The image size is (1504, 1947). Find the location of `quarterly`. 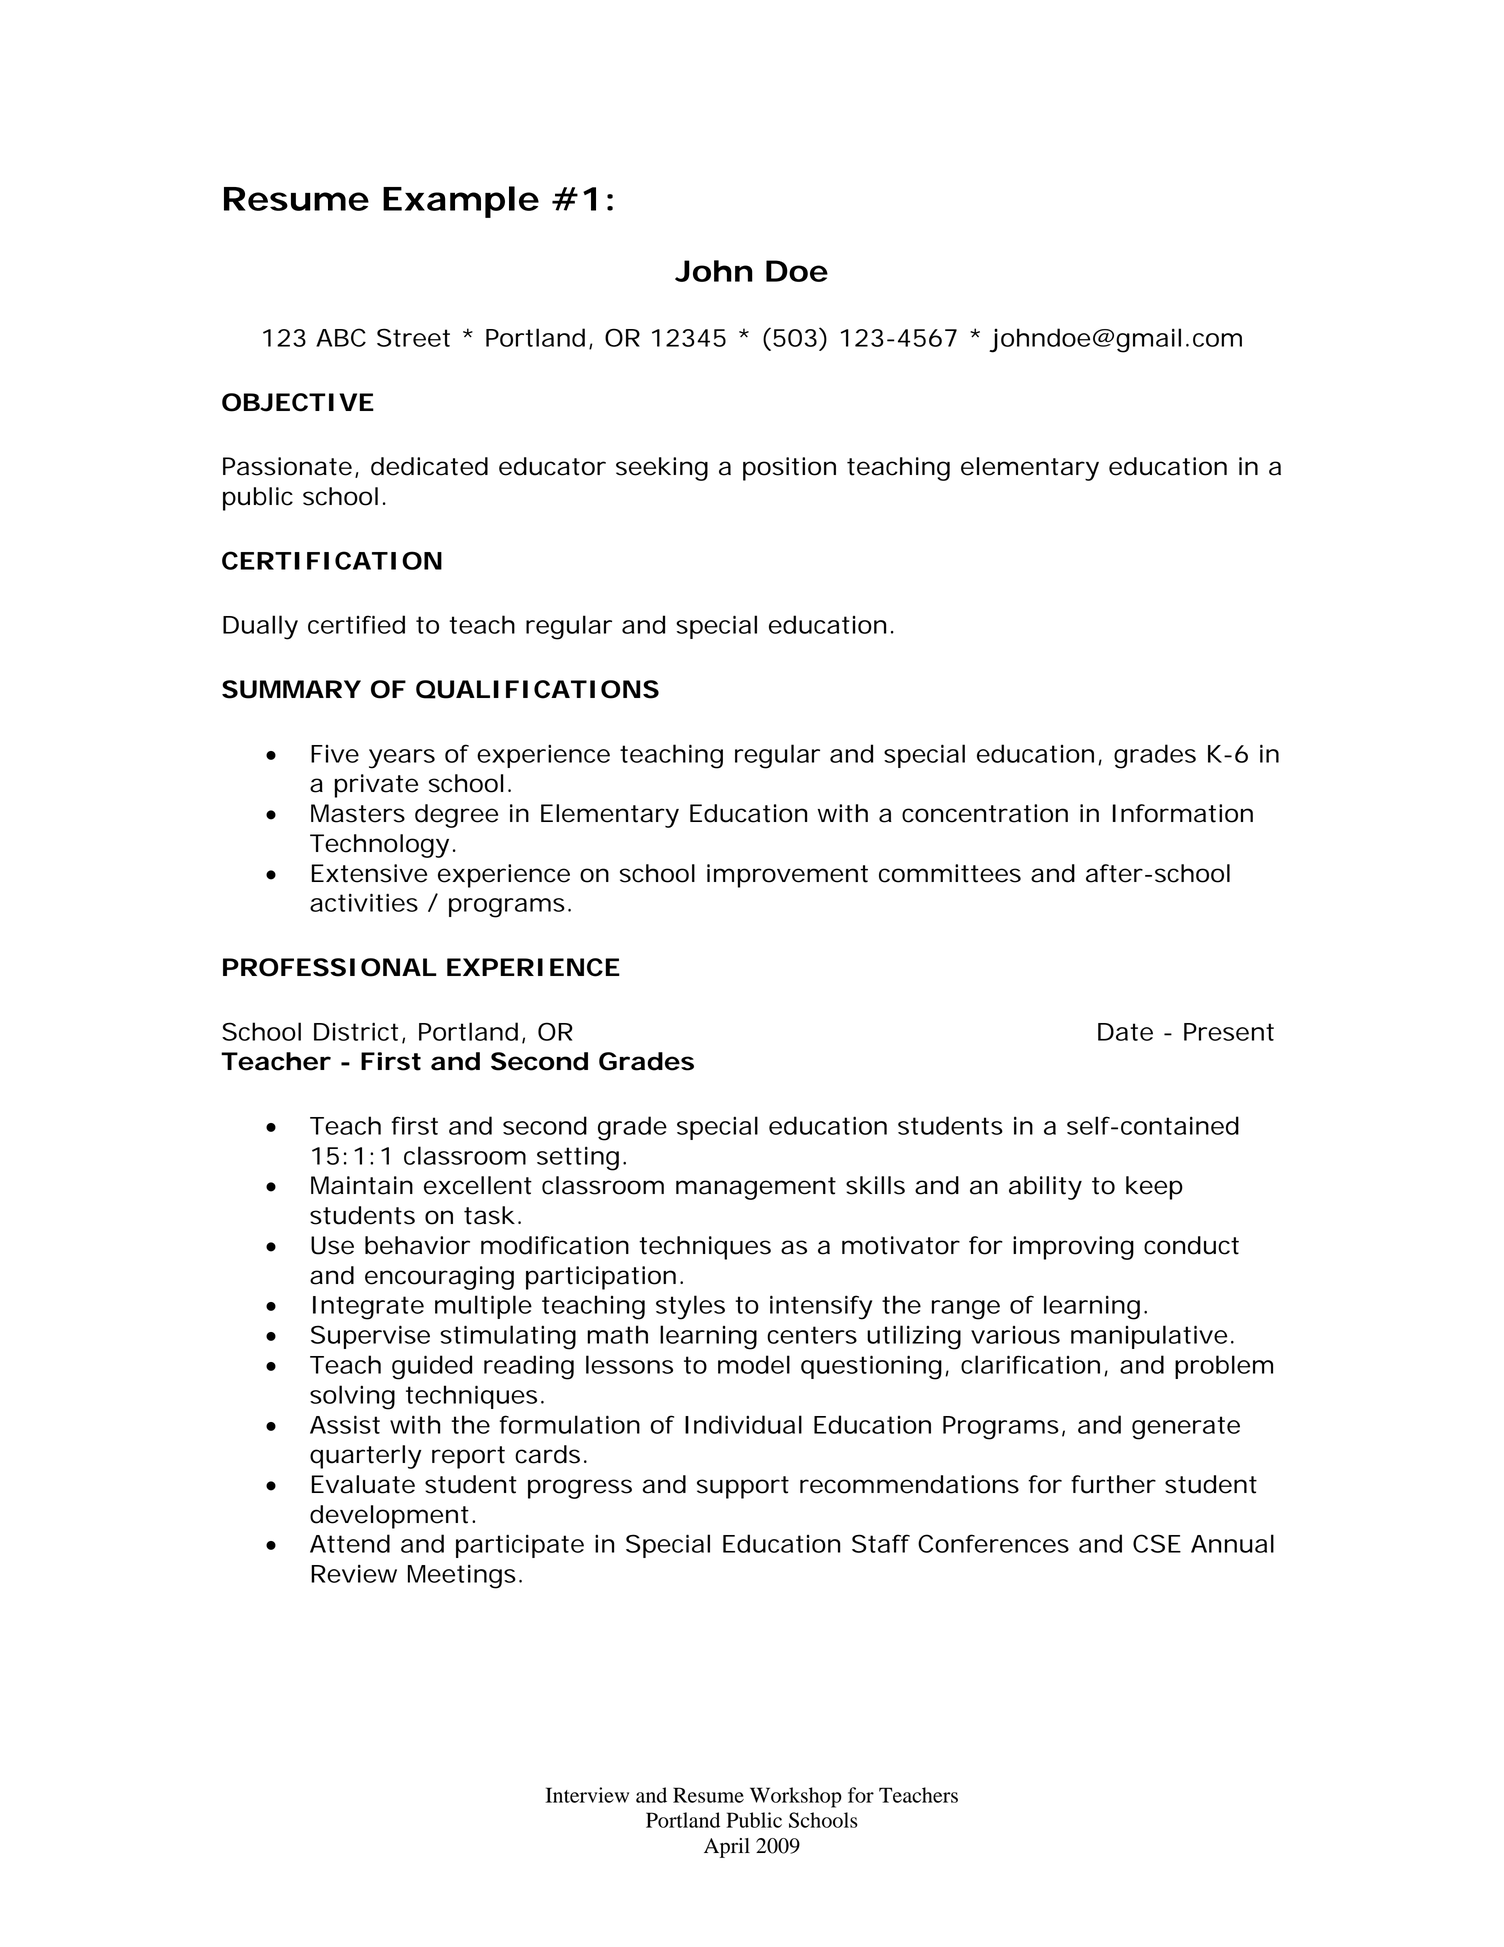

quarterly is located at coordinates (366, 1457).
